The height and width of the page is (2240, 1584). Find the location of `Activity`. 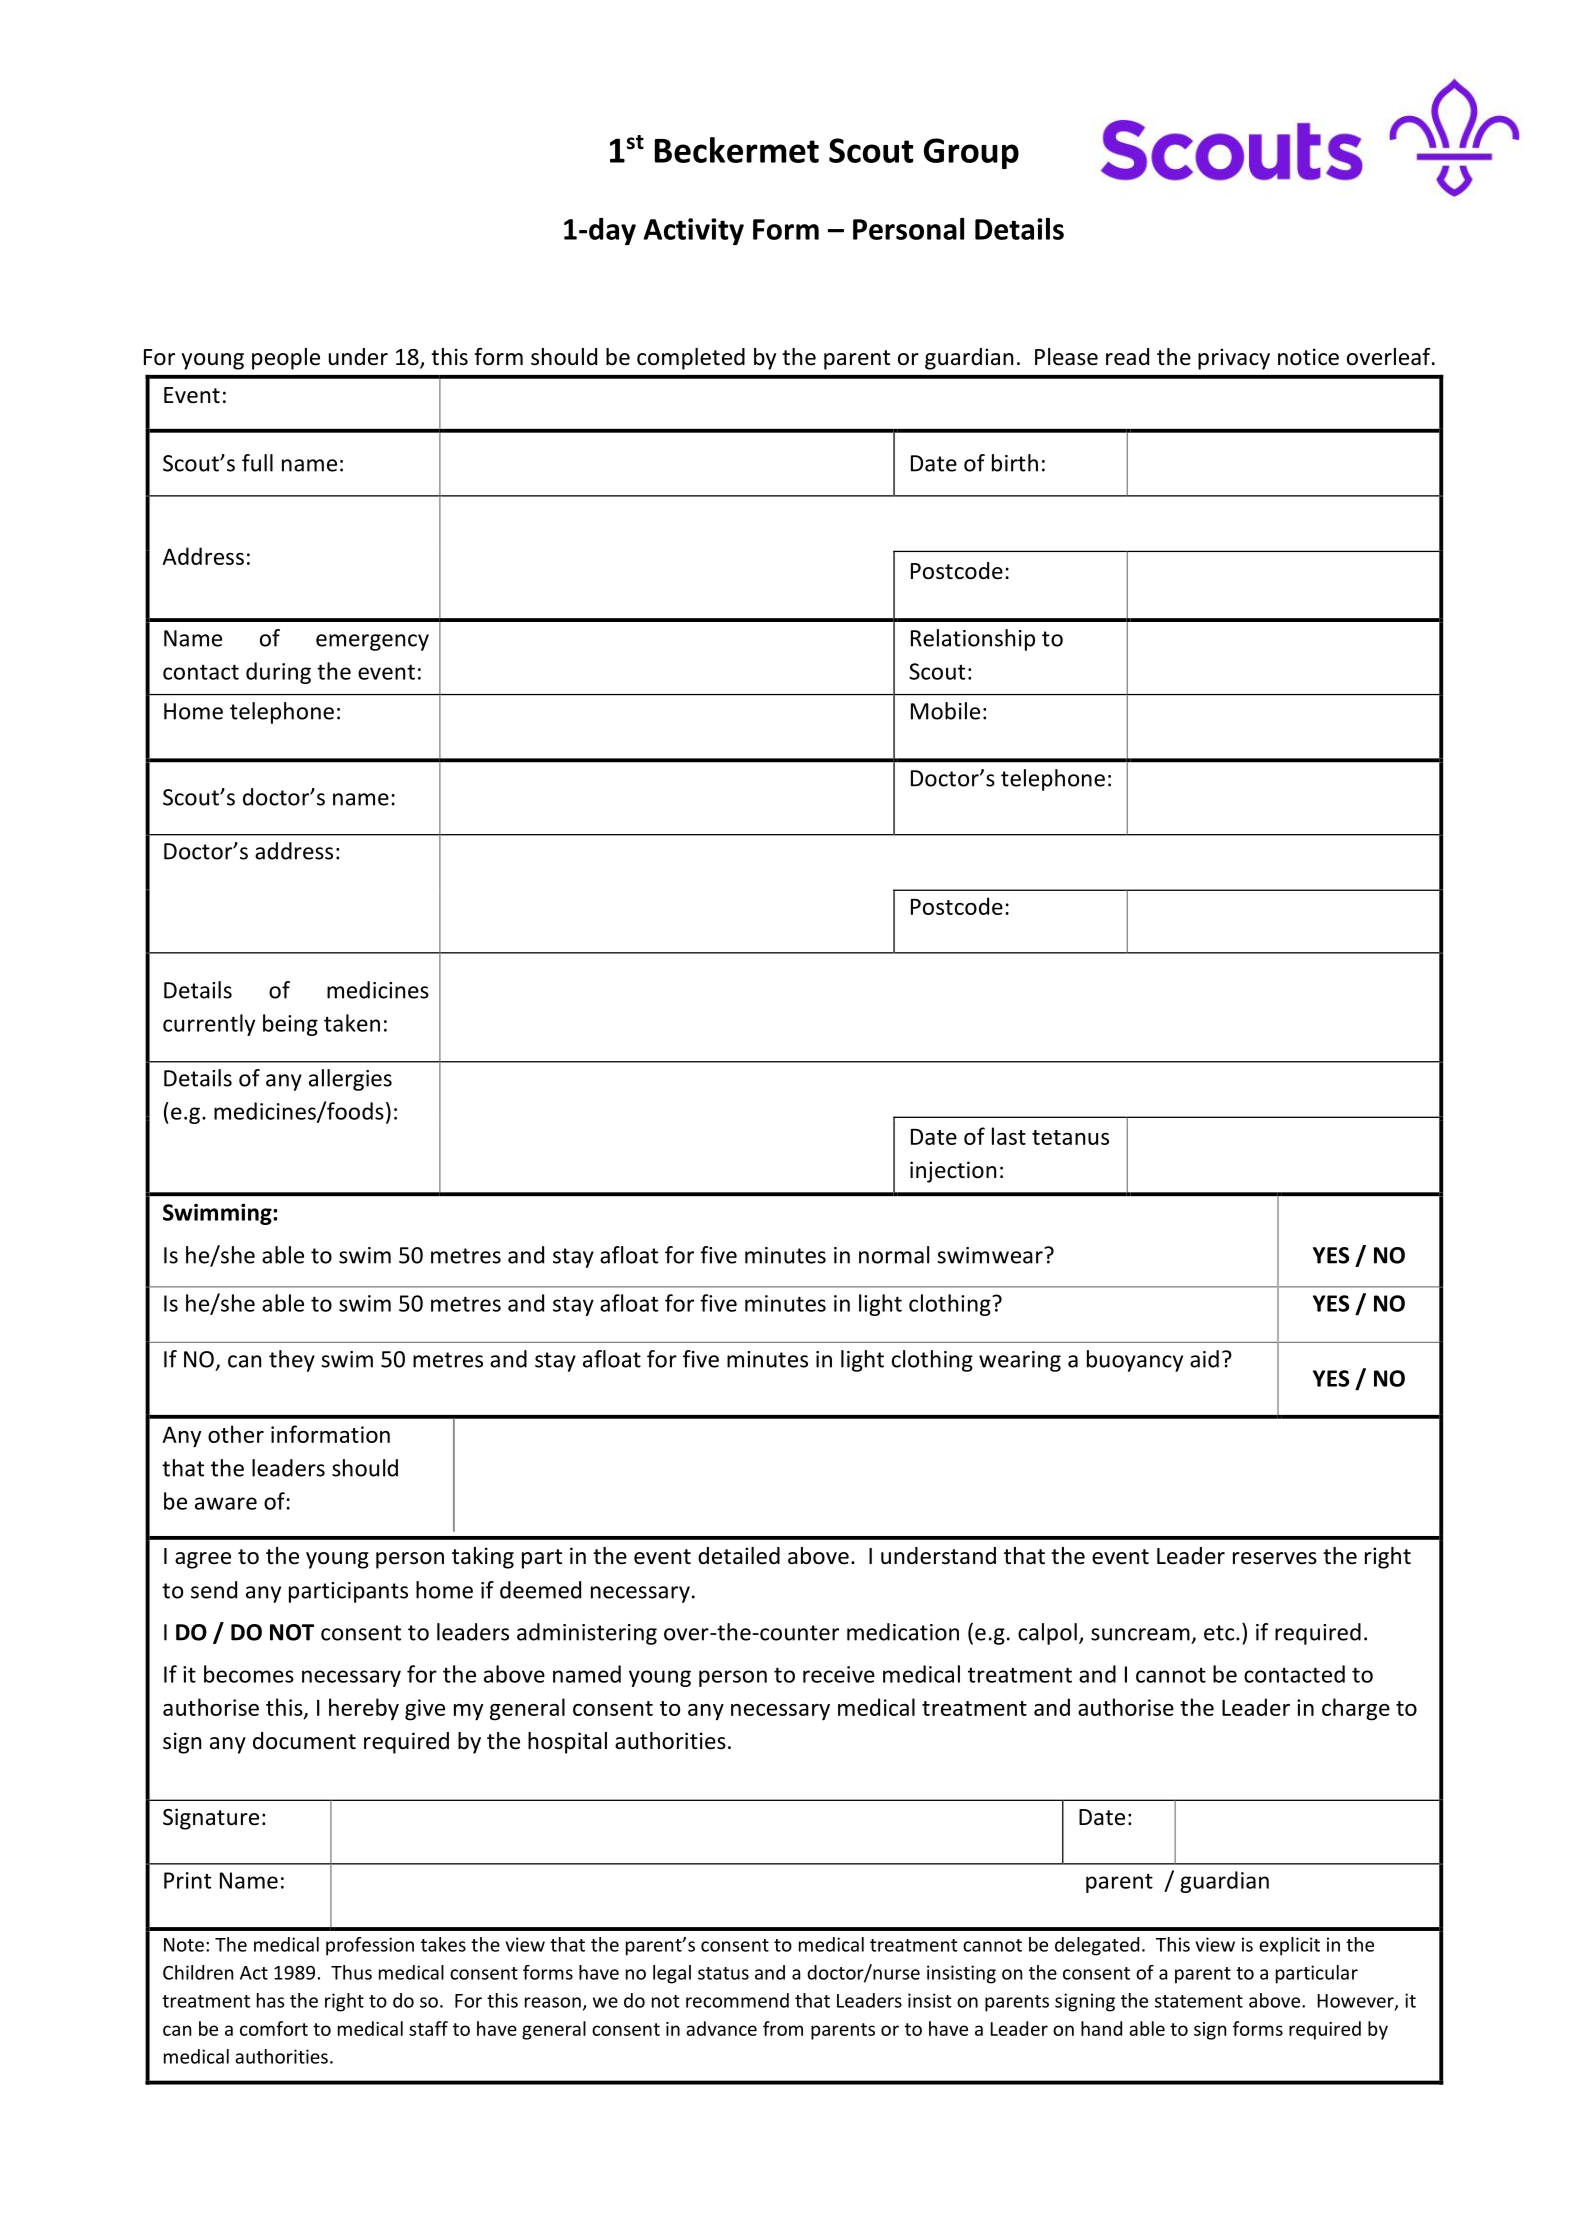

Activity is located at coordinates (693, 231).
